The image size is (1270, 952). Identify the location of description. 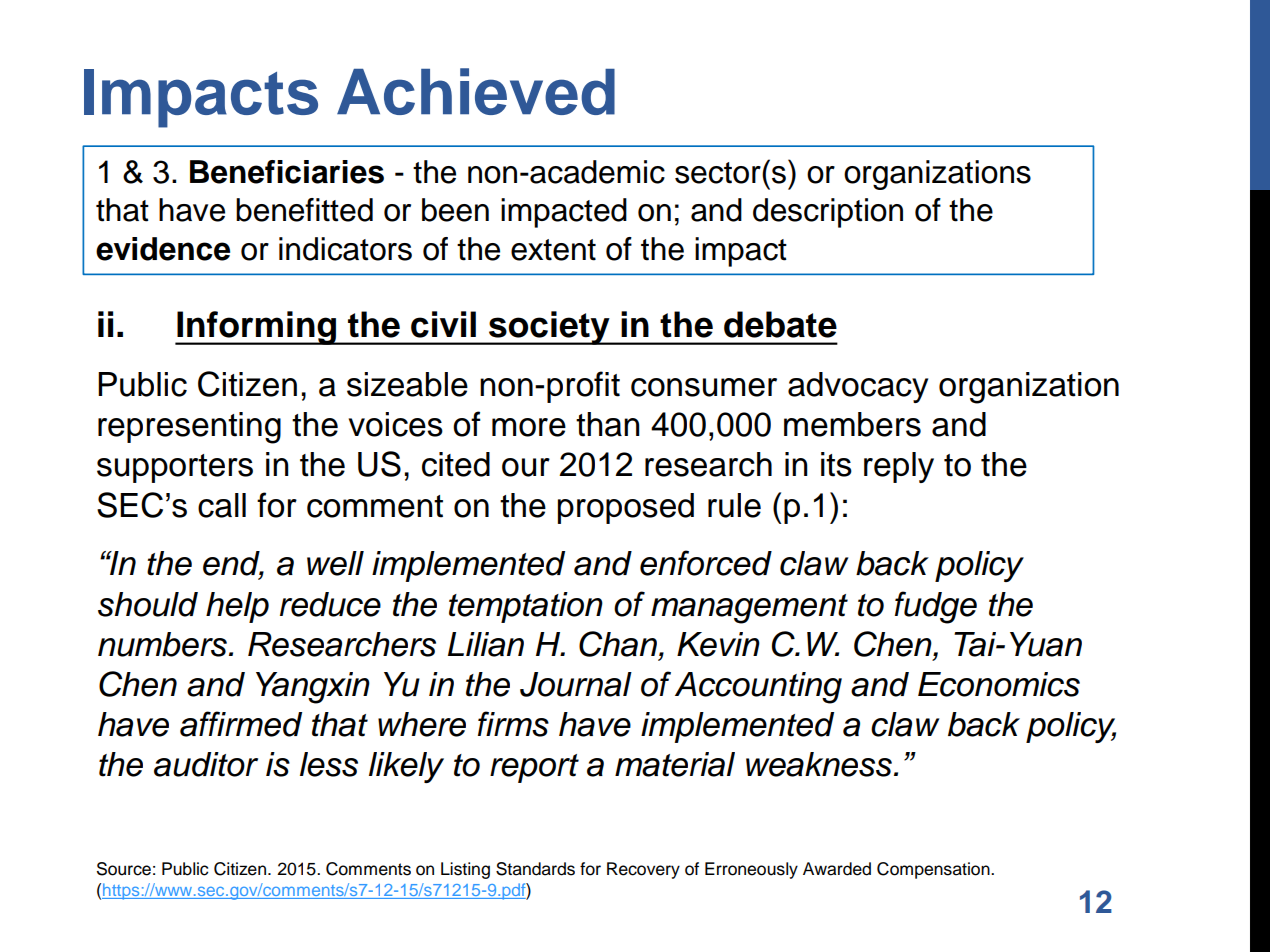
(828, 213).
